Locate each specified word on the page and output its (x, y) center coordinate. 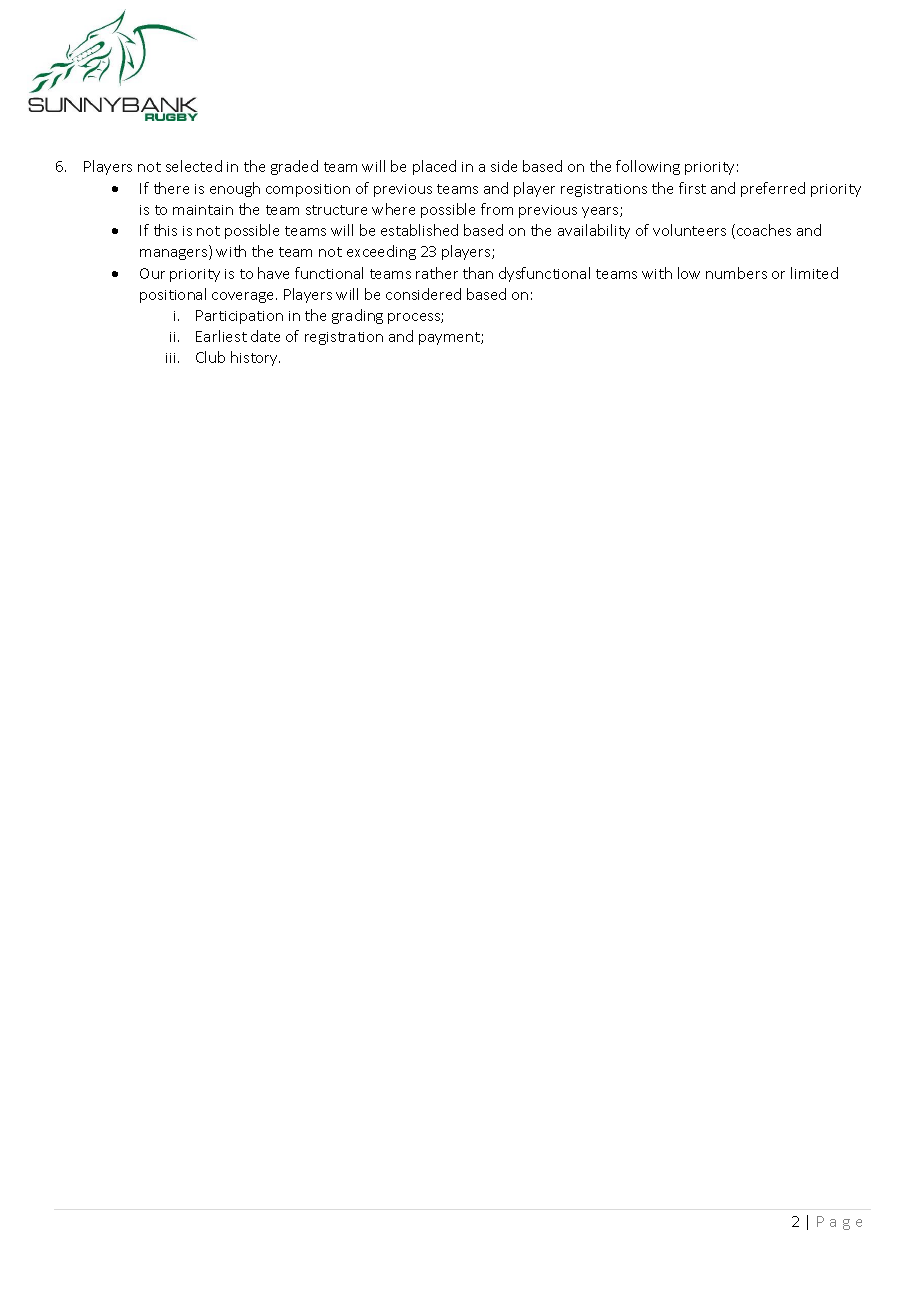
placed (434, 167)
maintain (203, 210)
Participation (239, 317)
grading (357, 316)
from (497, 209)
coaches (764, 230)
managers (175, 254)
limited (814, 273)
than (478, 273)
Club (210, 357)
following (648, 167)
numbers (736, 273)
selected (194, 166)
